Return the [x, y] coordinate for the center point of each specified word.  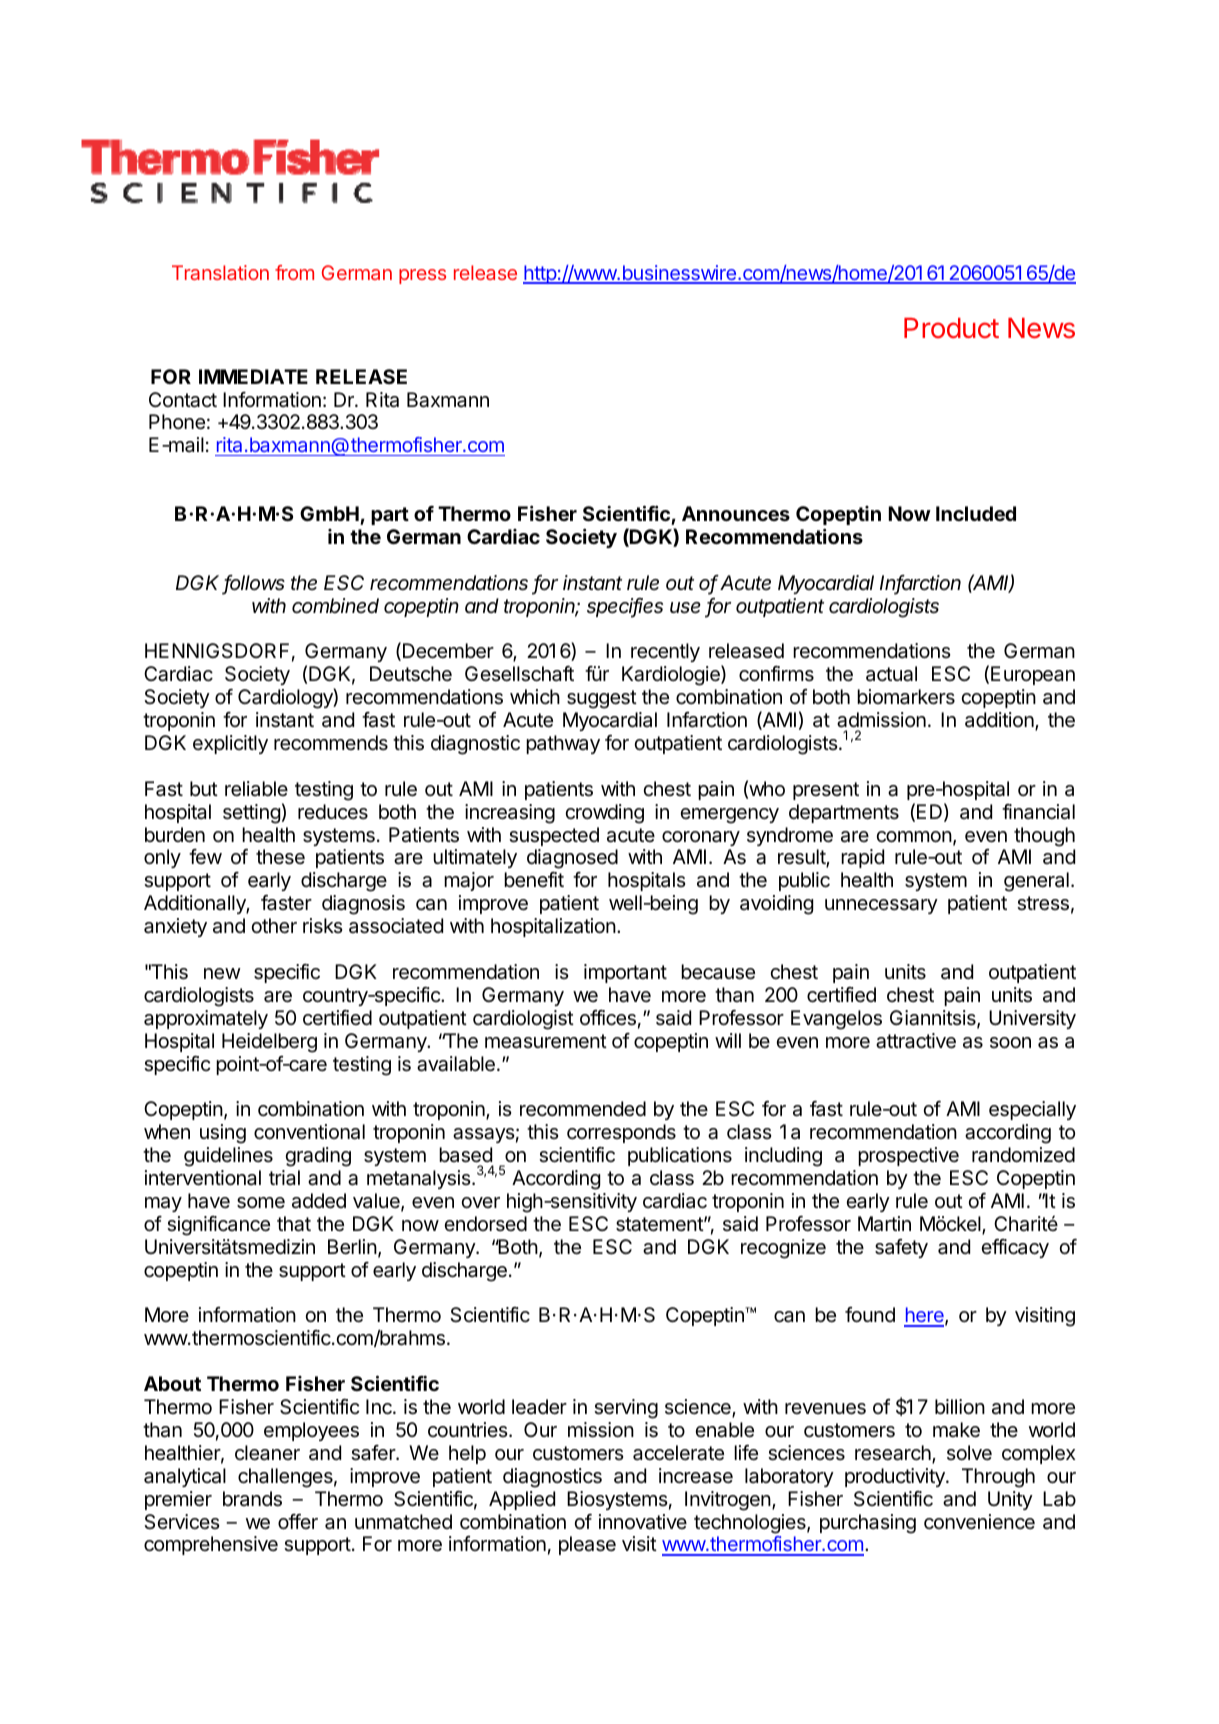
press [422, 276]
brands [252, 1499]
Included [976, 513]
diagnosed [572, 859]
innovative [643, 1522]
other [274, 925]
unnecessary [881, 906]
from [294, 272]
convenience [979, 1522]
